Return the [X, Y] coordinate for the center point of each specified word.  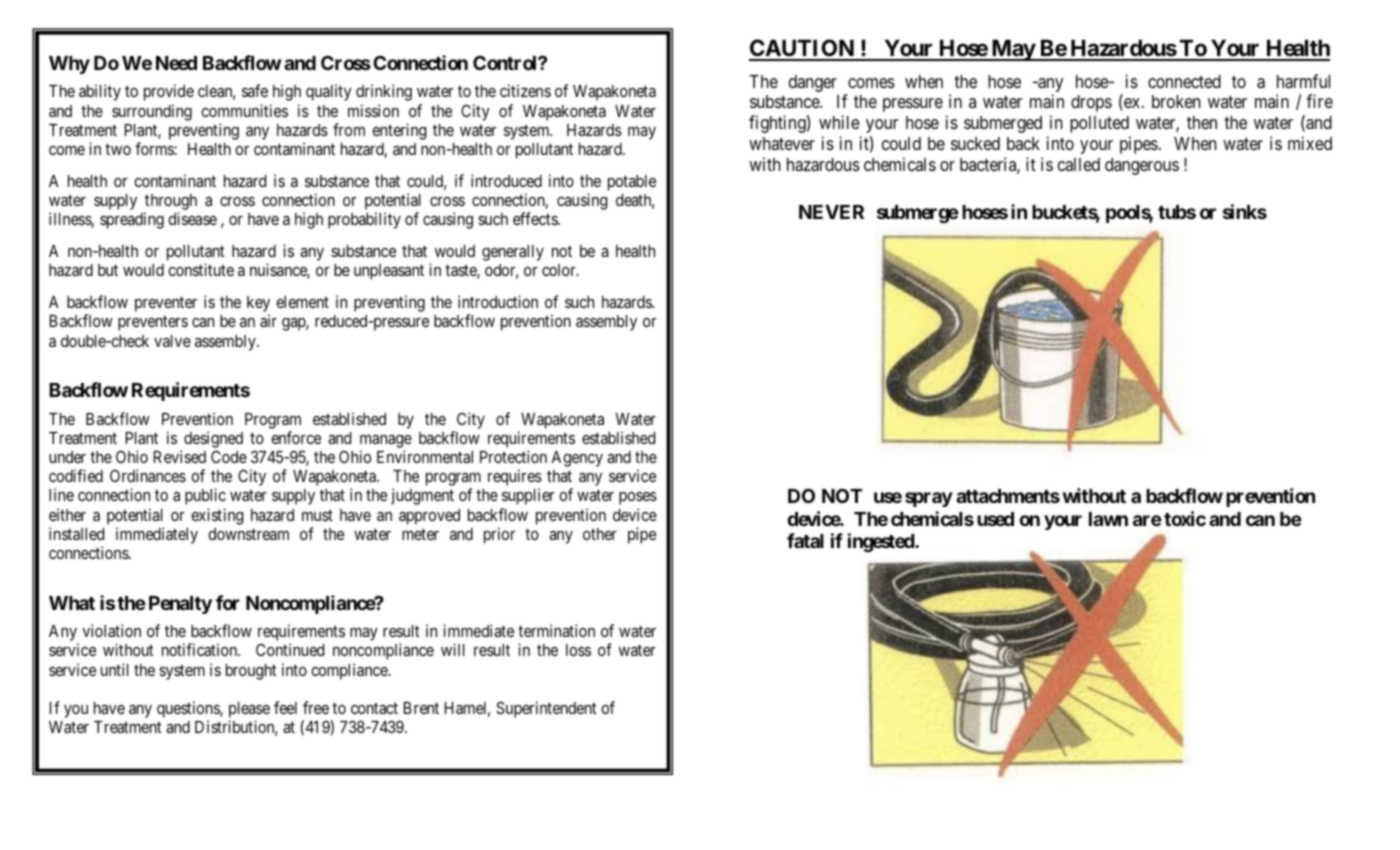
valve [172, 341]
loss [578, 650]
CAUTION [802, 49]
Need [176, 63]
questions [189, 711]
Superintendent [546, 709]
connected [1184, 81]
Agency [577, 459]
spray [929, 499]
